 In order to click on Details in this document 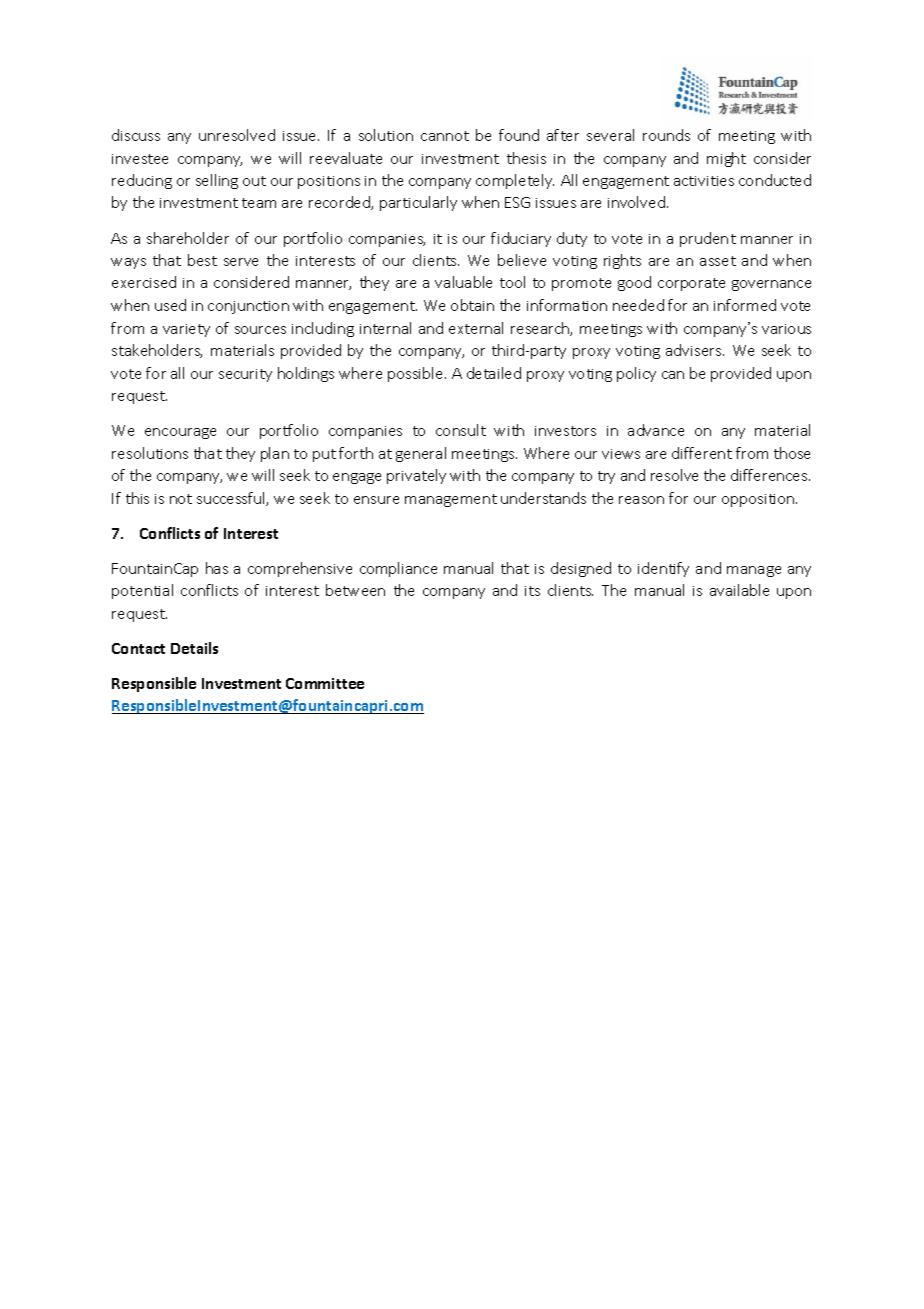, I will do `click(194, 648)`.
